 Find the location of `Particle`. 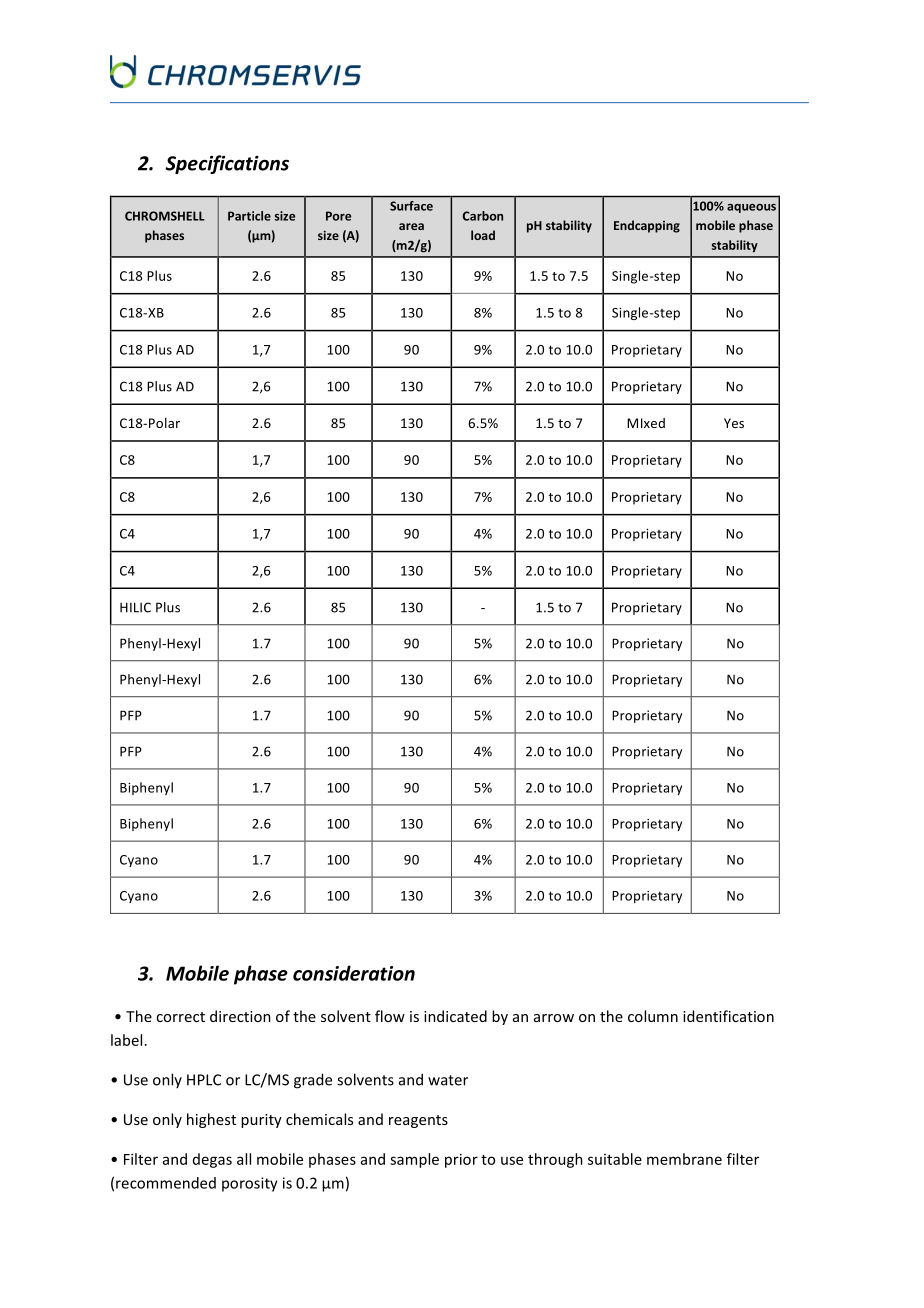

Particle is located at coordinates (249, 216).
